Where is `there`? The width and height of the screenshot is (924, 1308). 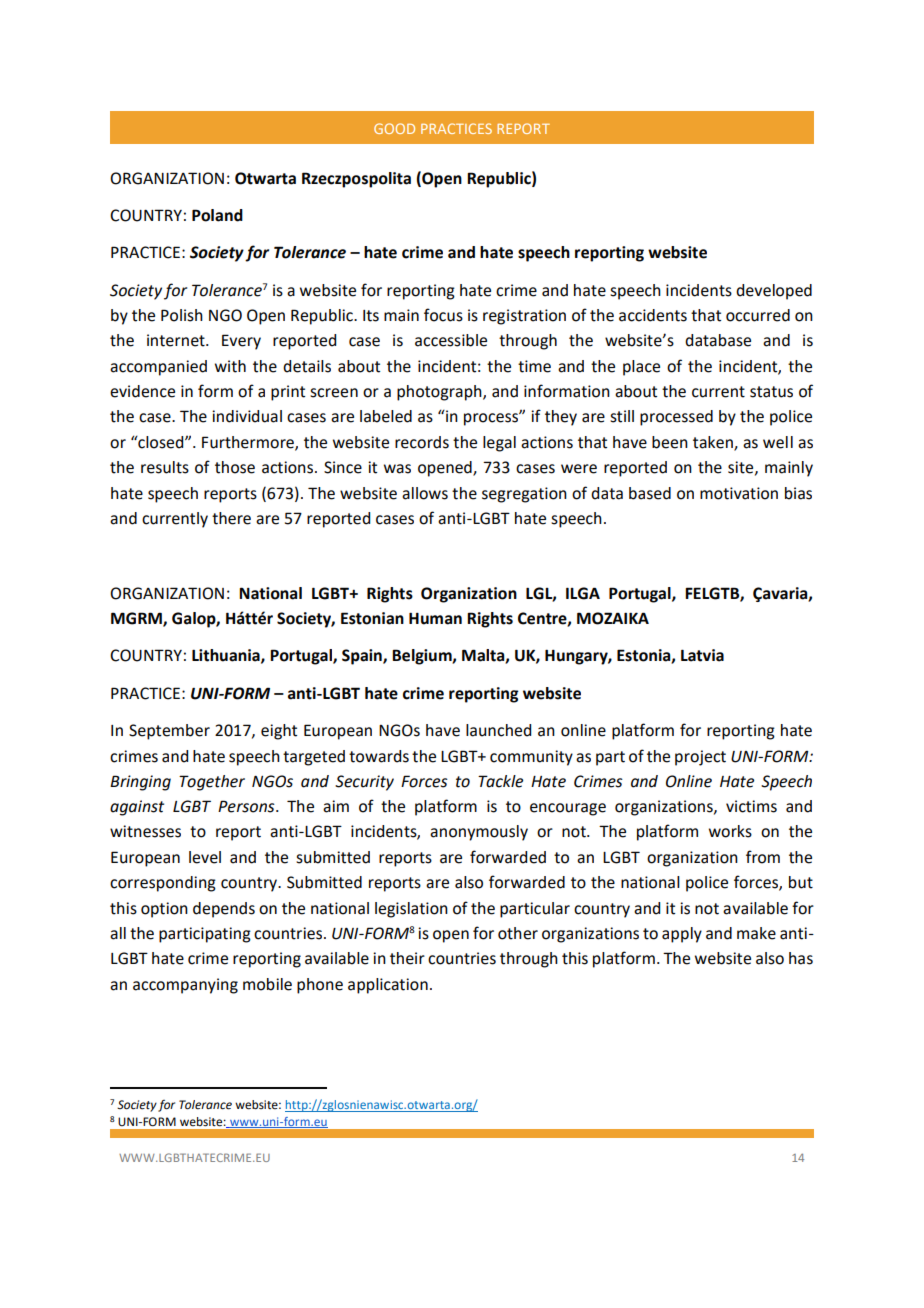
there is located at coordinates (231, 518).
